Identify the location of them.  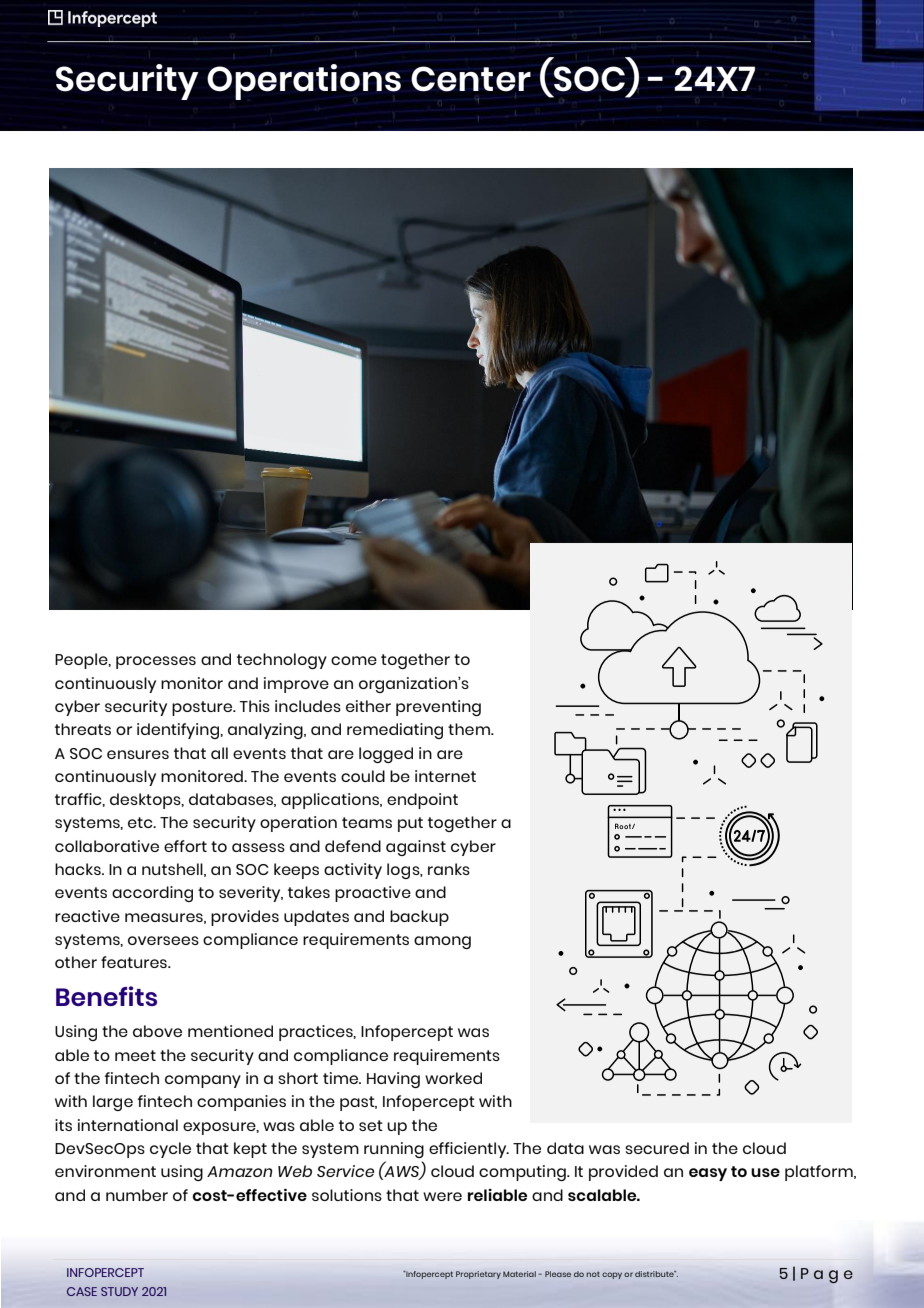
(470, 729).
